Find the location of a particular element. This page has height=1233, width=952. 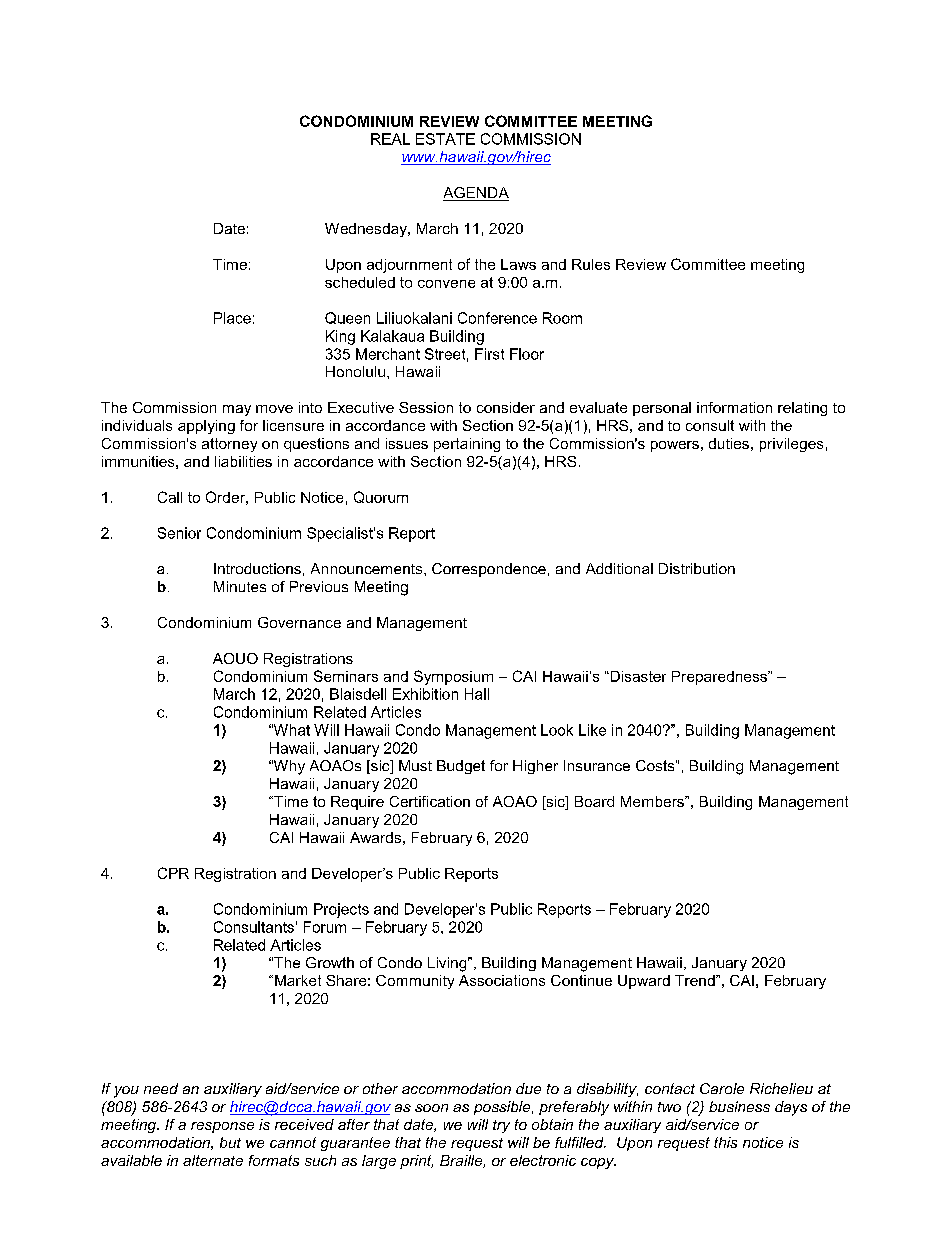

Preparedness is located at coordinates (720, 678).
